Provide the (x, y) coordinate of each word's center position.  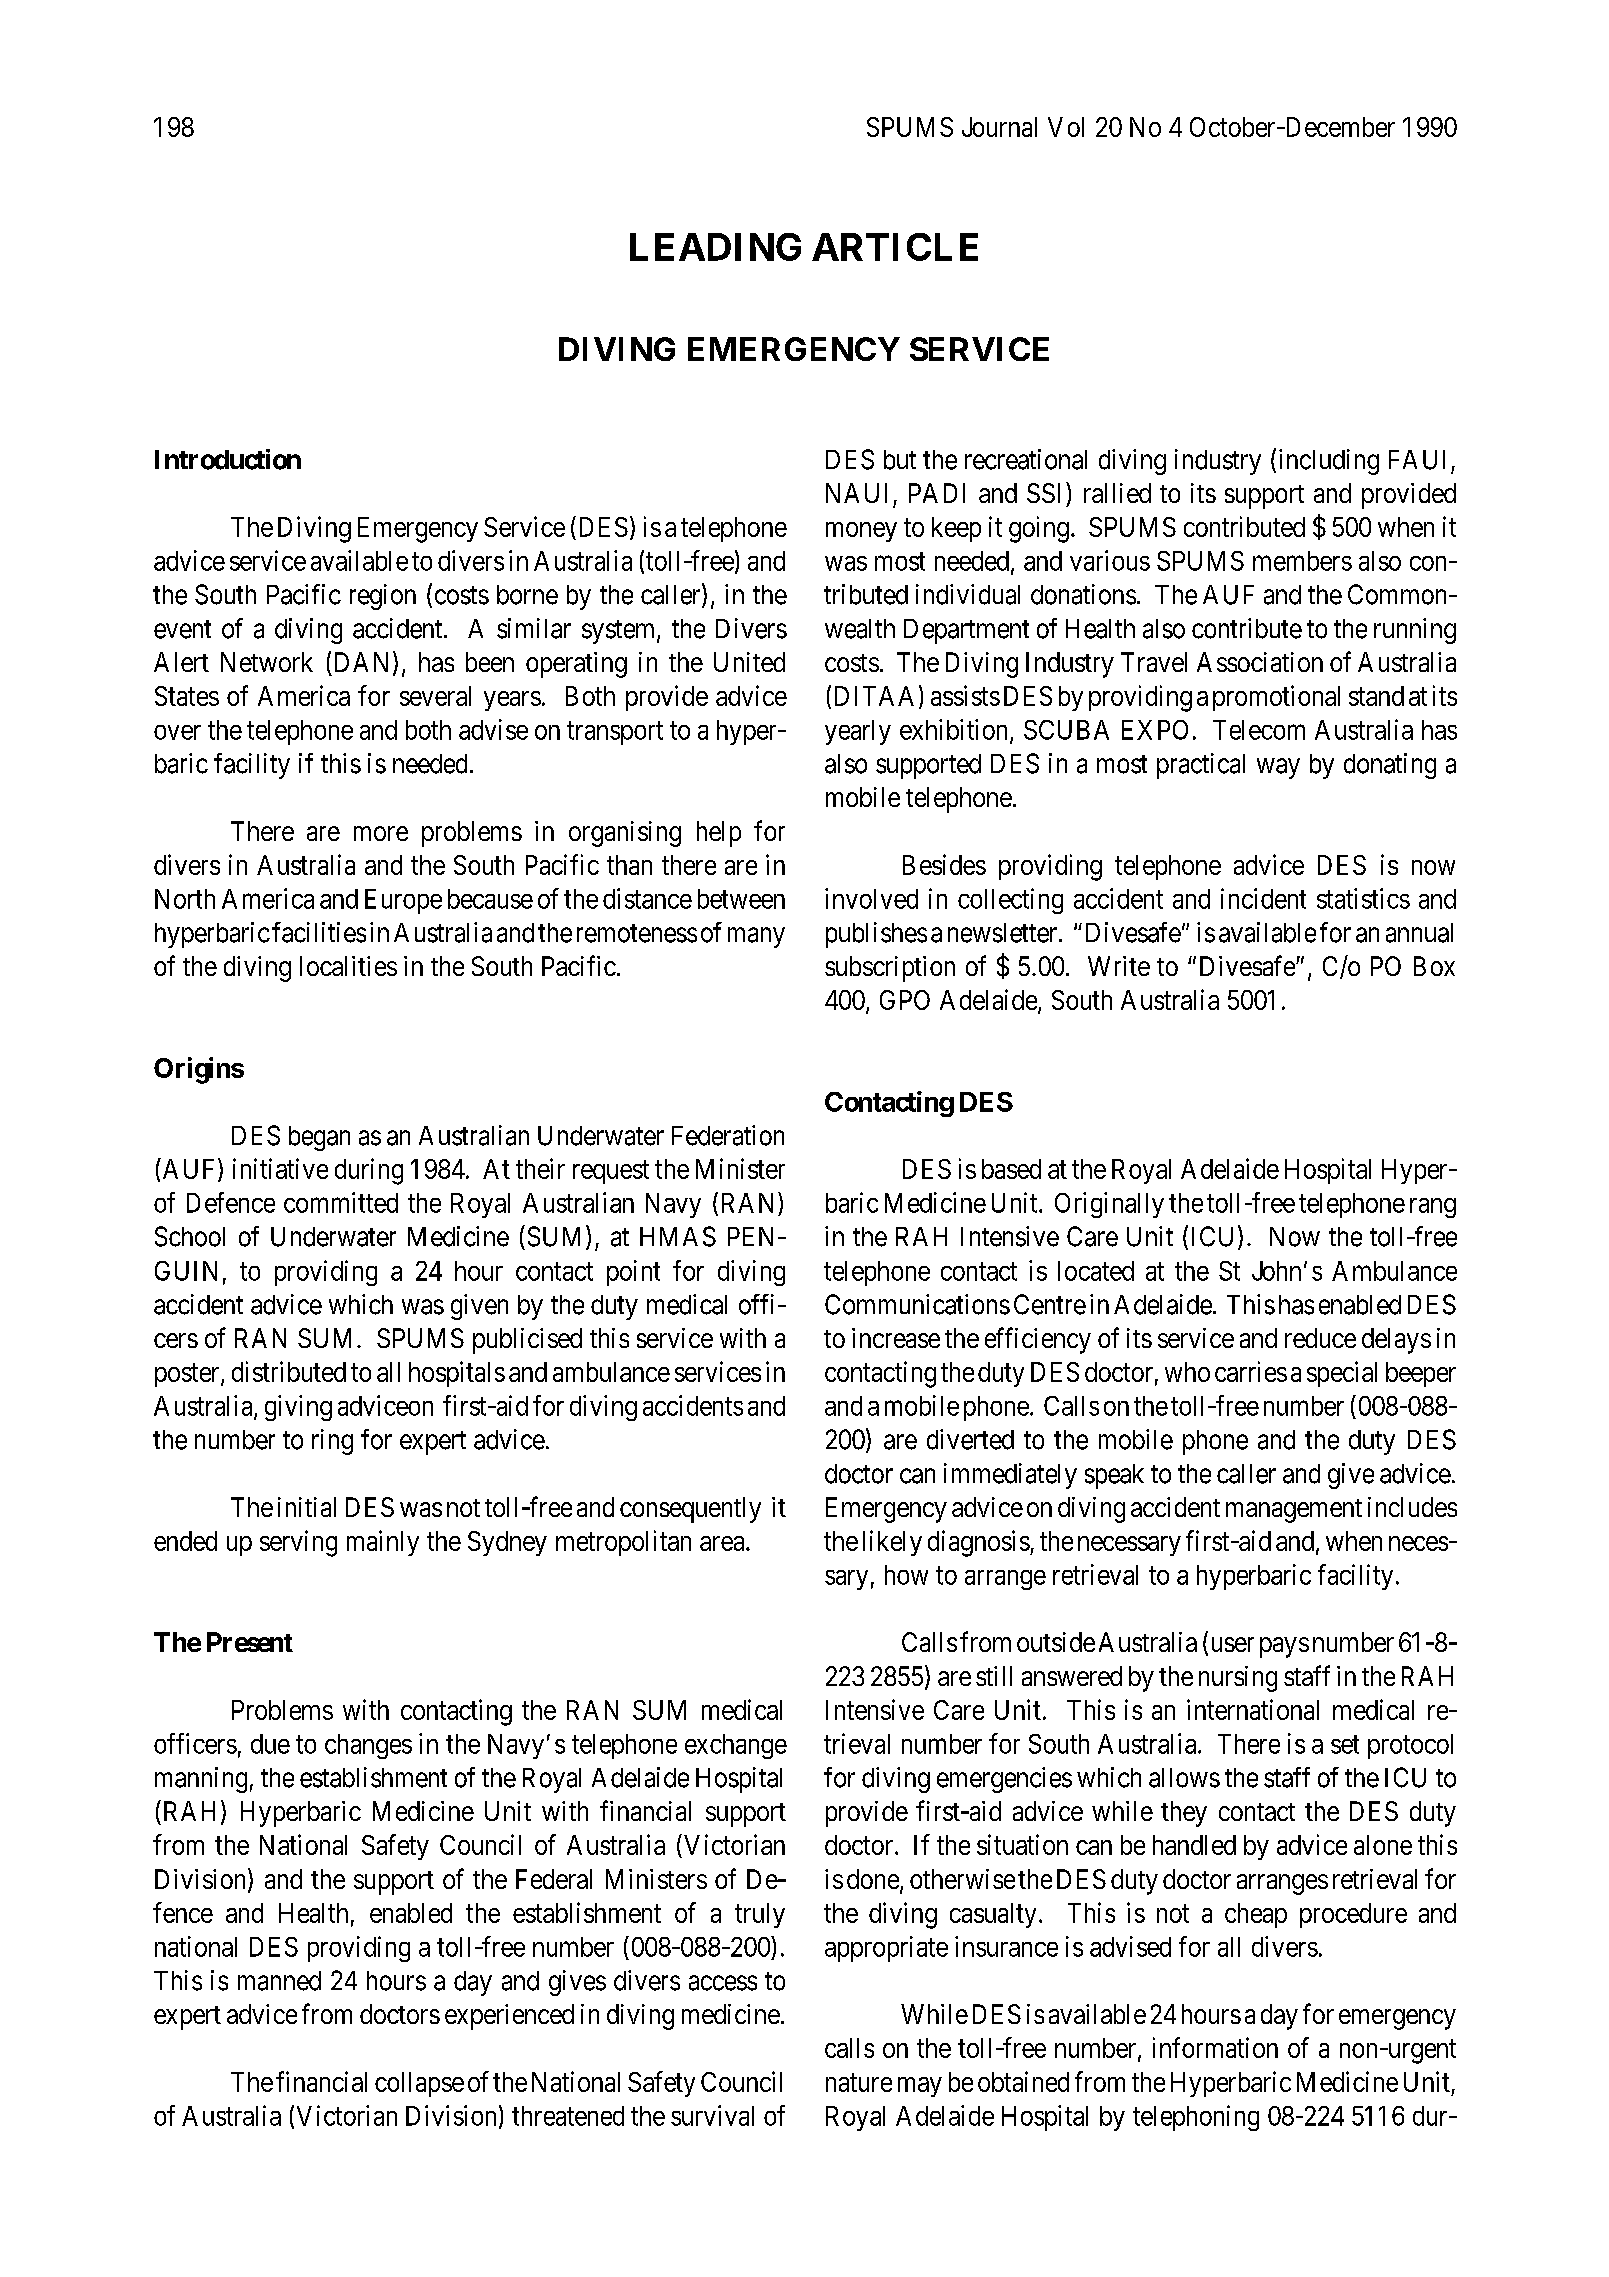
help (719, 834)
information (1215, 2047)
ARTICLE (895, 247)
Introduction (228, 459)
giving (298, 1408)
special (1342, 1374)
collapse (419, 2084)
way (1278, 768)
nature (859, 2083)
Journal (999, 127)
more (381, 833)
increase (896, 1338)
